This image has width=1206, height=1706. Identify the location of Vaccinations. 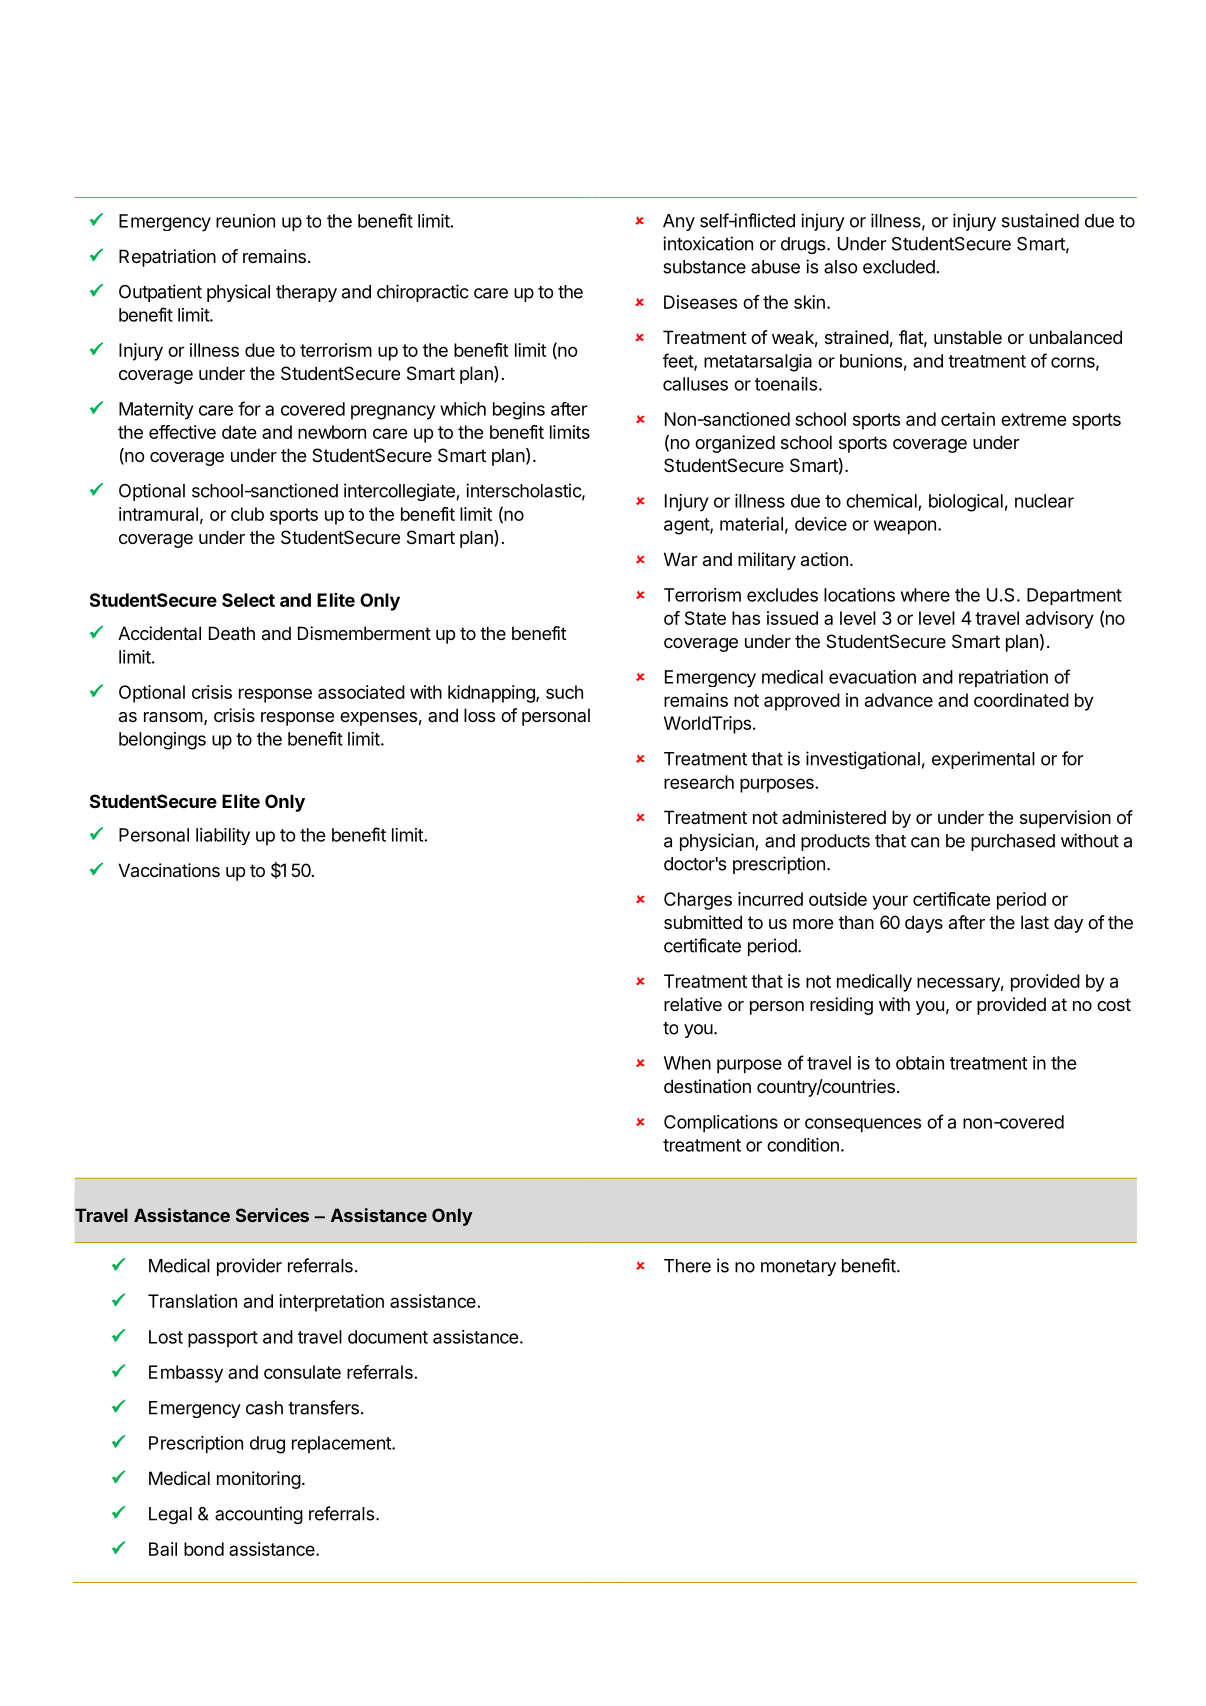
(169, 870).
